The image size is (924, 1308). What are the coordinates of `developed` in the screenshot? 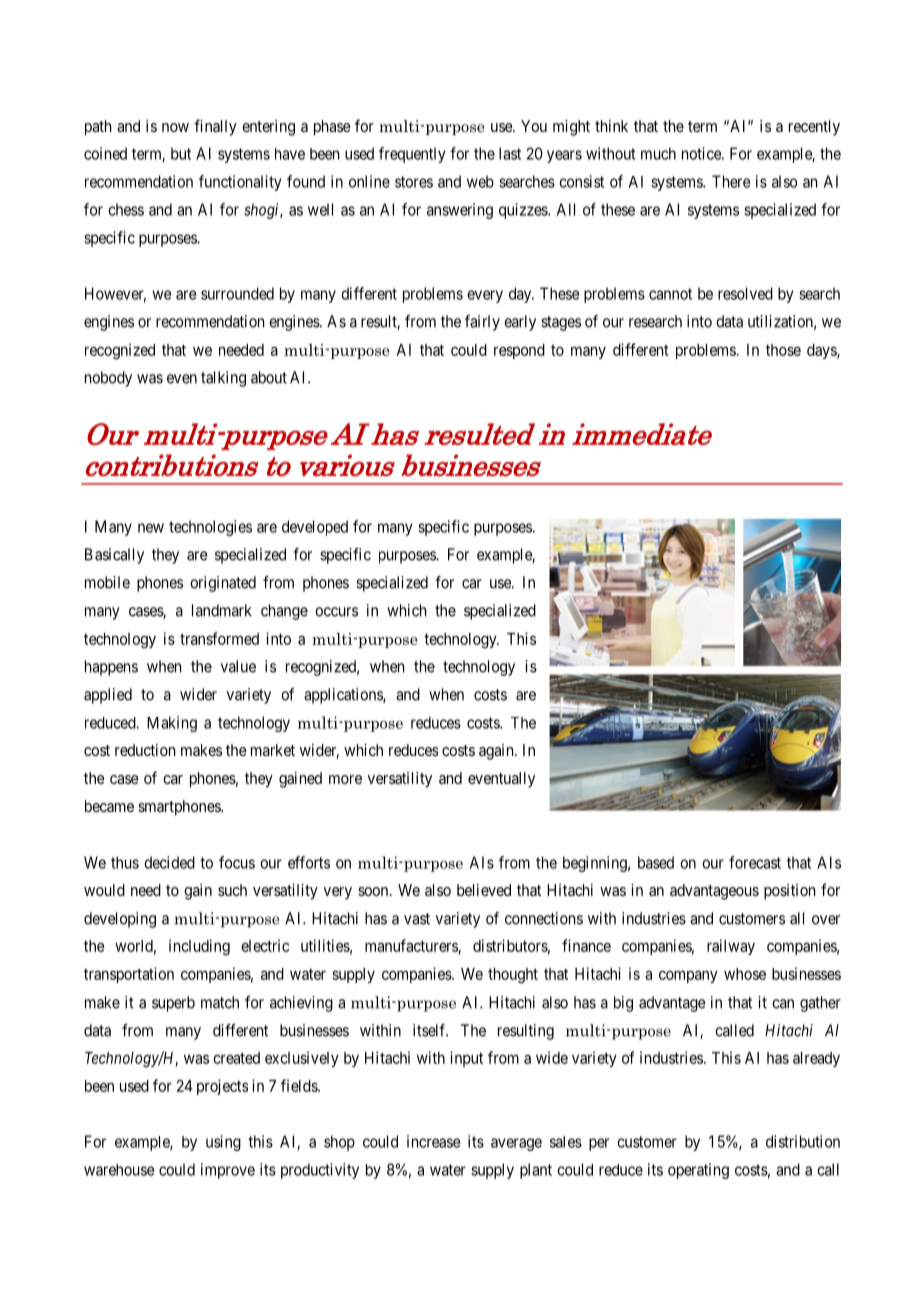 It's located at (315, 528).
